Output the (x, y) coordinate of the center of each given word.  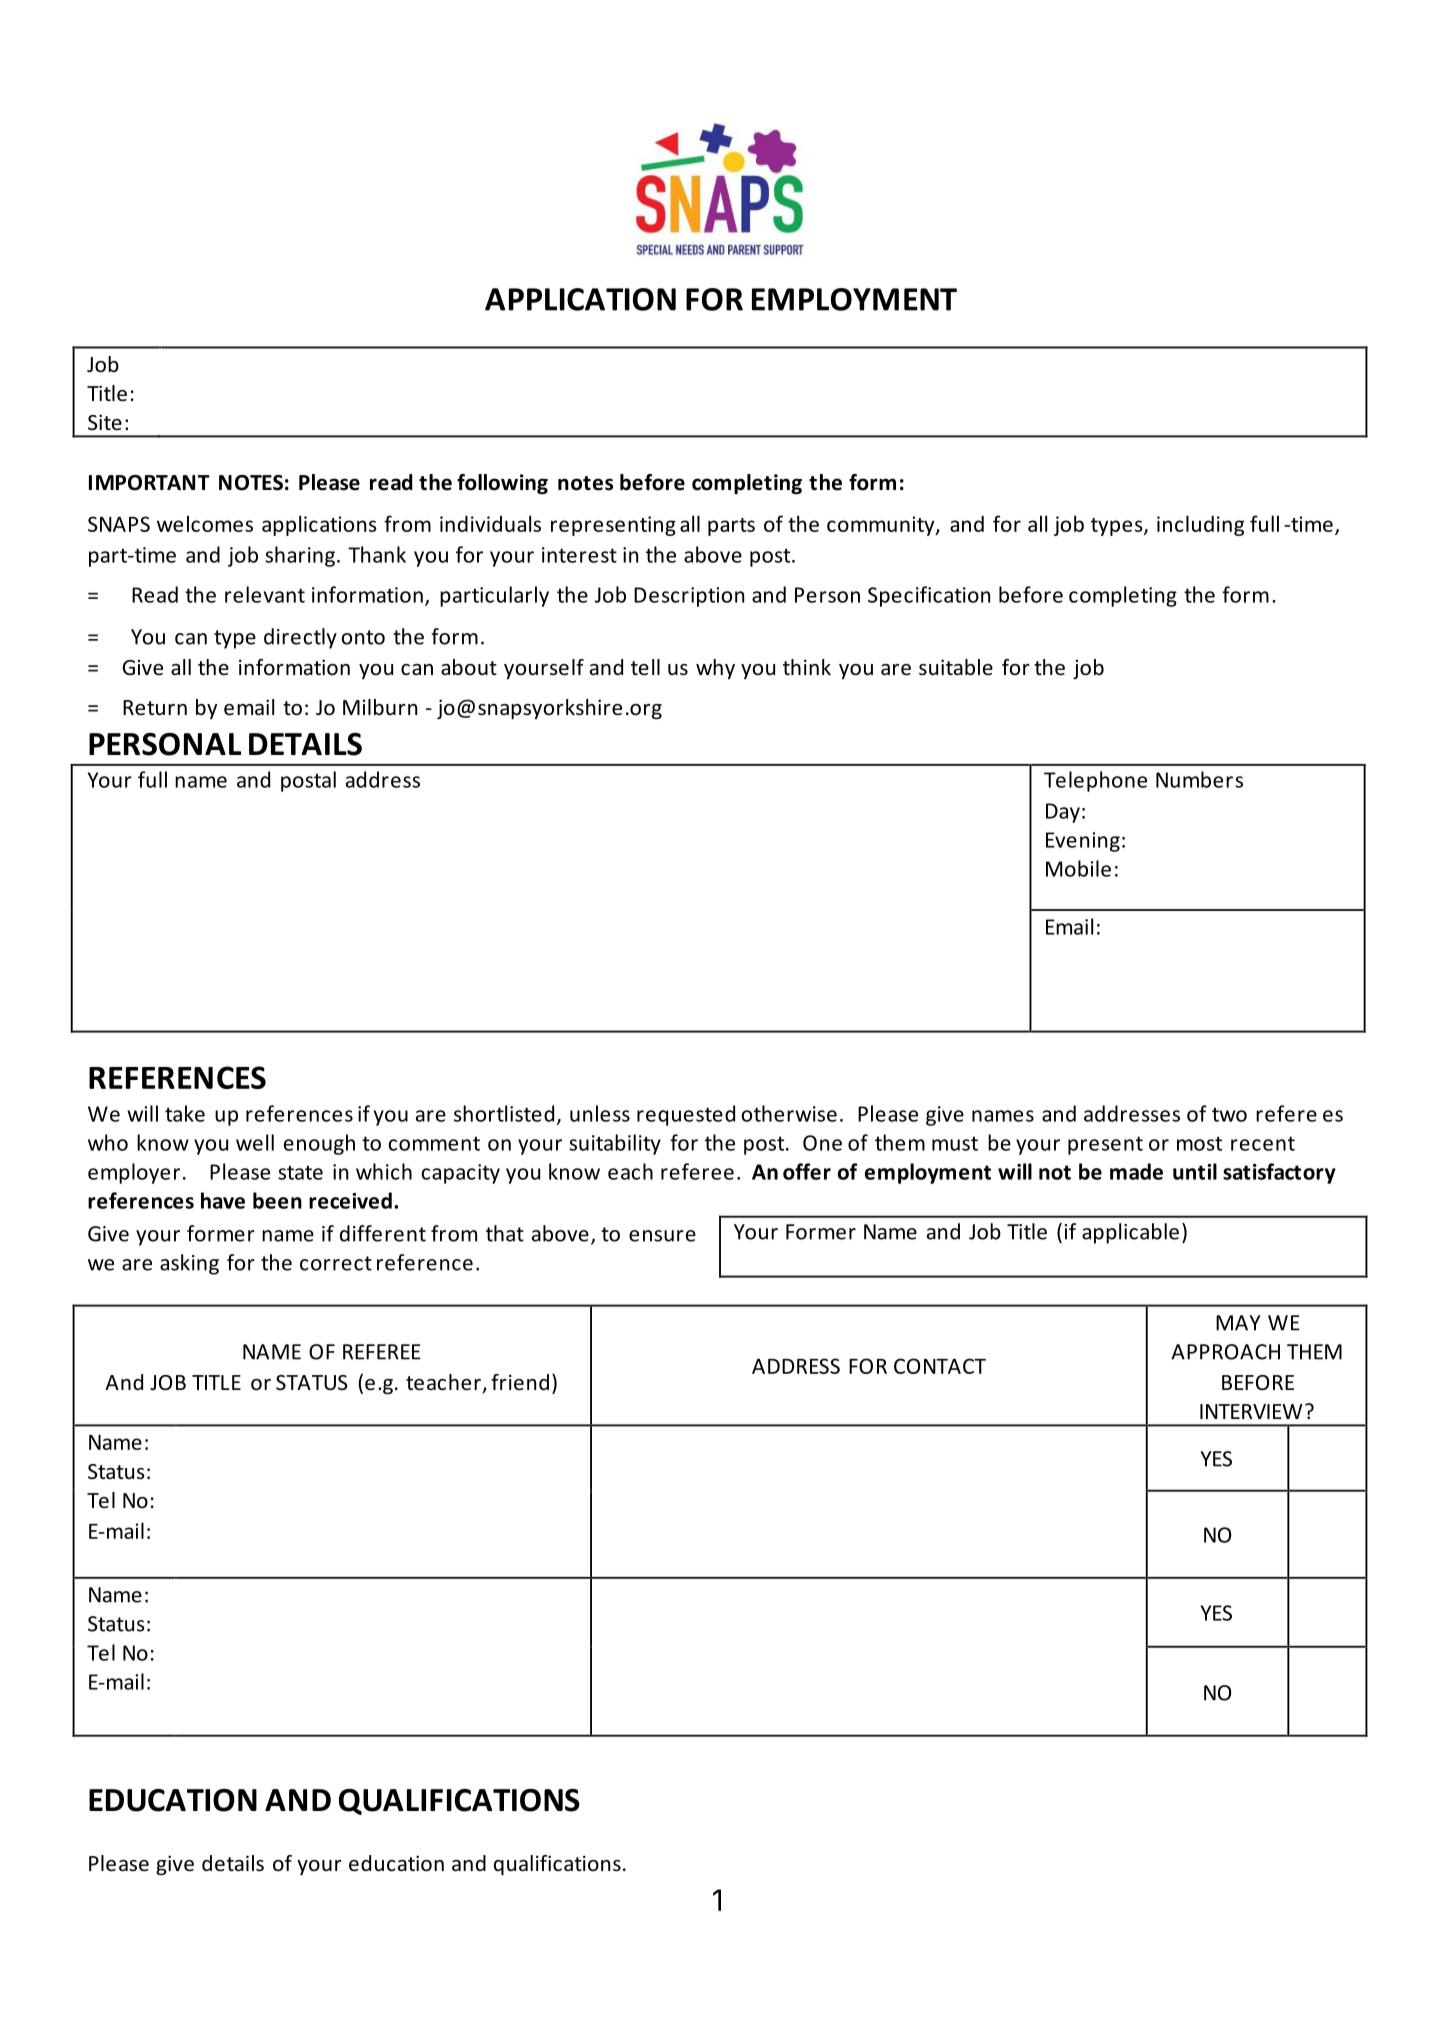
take (185, 1113)
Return (155, 708)
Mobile (1078, 868)
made (1136, 1171)
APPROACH (1225, 1352)
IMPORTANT (149, 483)
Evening (1083, 842)
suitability (615, 1144)
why (715, 669)
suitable (956, 667)
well (255, 1142)
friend (520, 1382)
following (502, 484)
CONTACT (940, 1366)
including (1200, 525)
